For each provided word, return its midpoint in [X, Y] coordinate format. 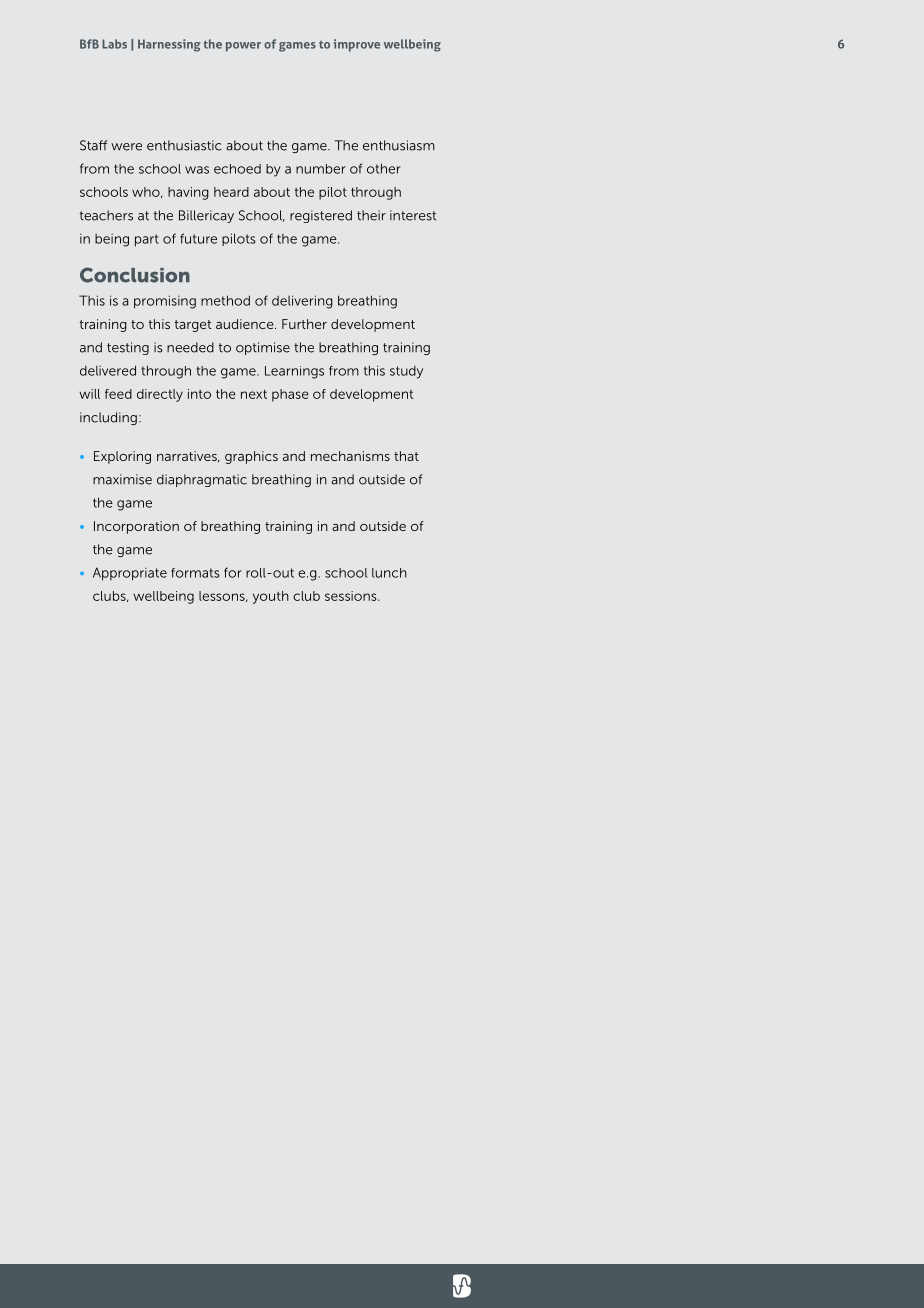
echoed [237, 169]
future [198, 238]
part [147, 240]
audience [246, 324]
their [371, 215]
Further [304, 324]
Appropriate [130, 574]
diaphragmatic [202, 480]
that [406, 456]
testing [128, 348]
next [254, 394]
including [108, 418]
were [126, 147]
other [384, 168]
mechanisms [350, 456]
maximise [122, 479]
